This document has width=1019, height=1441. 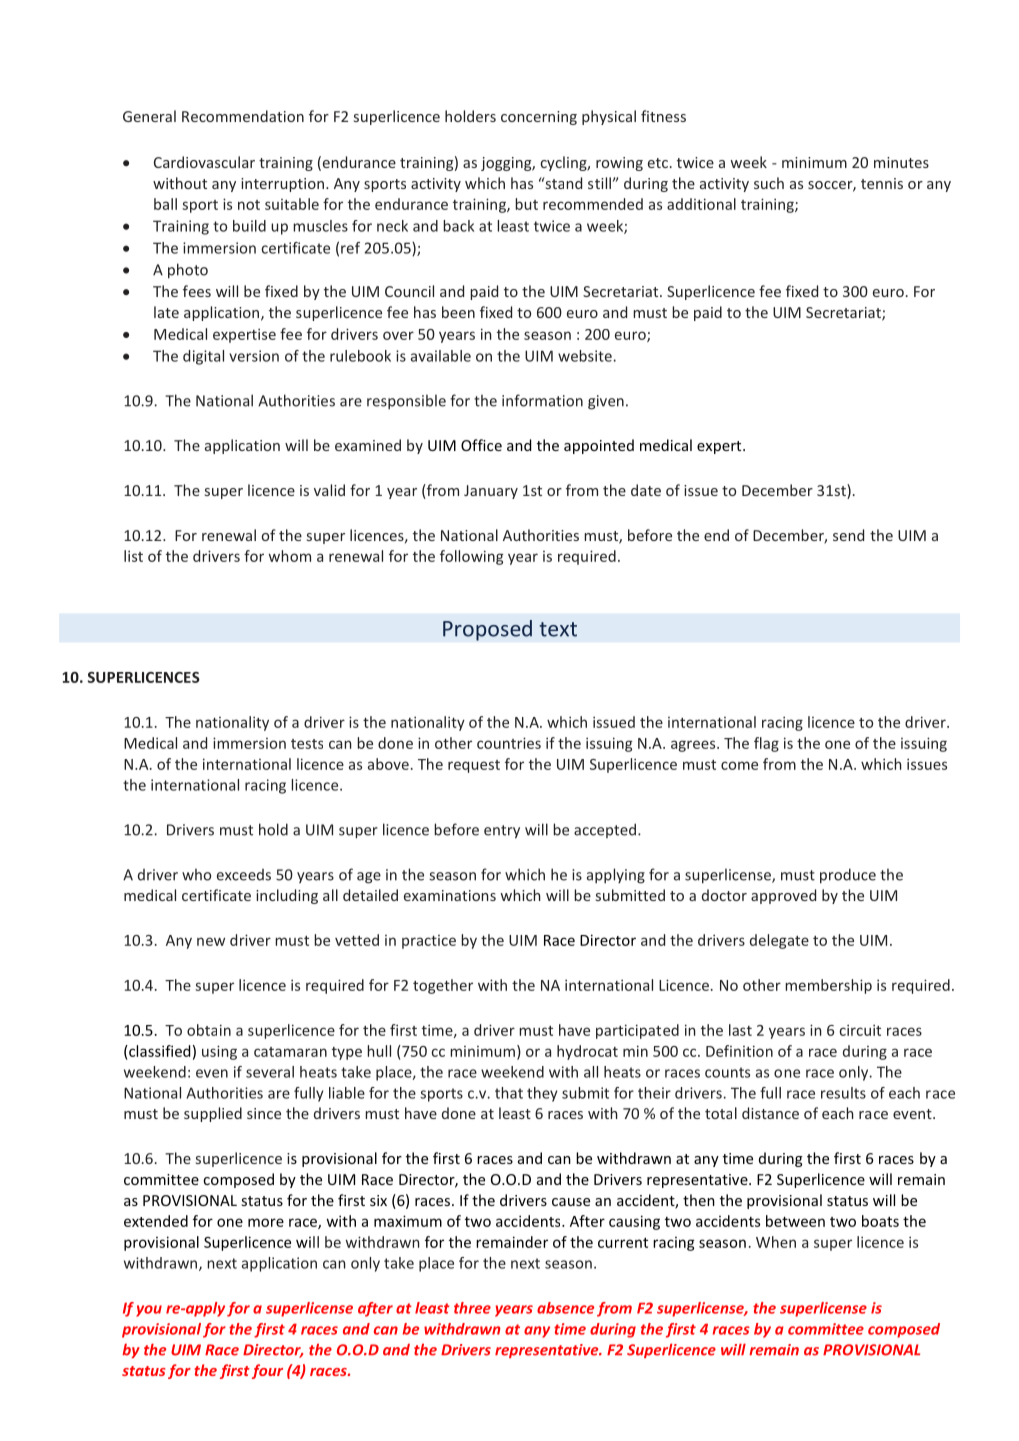 I want to click on examinations, so click(x=450, y=895).
